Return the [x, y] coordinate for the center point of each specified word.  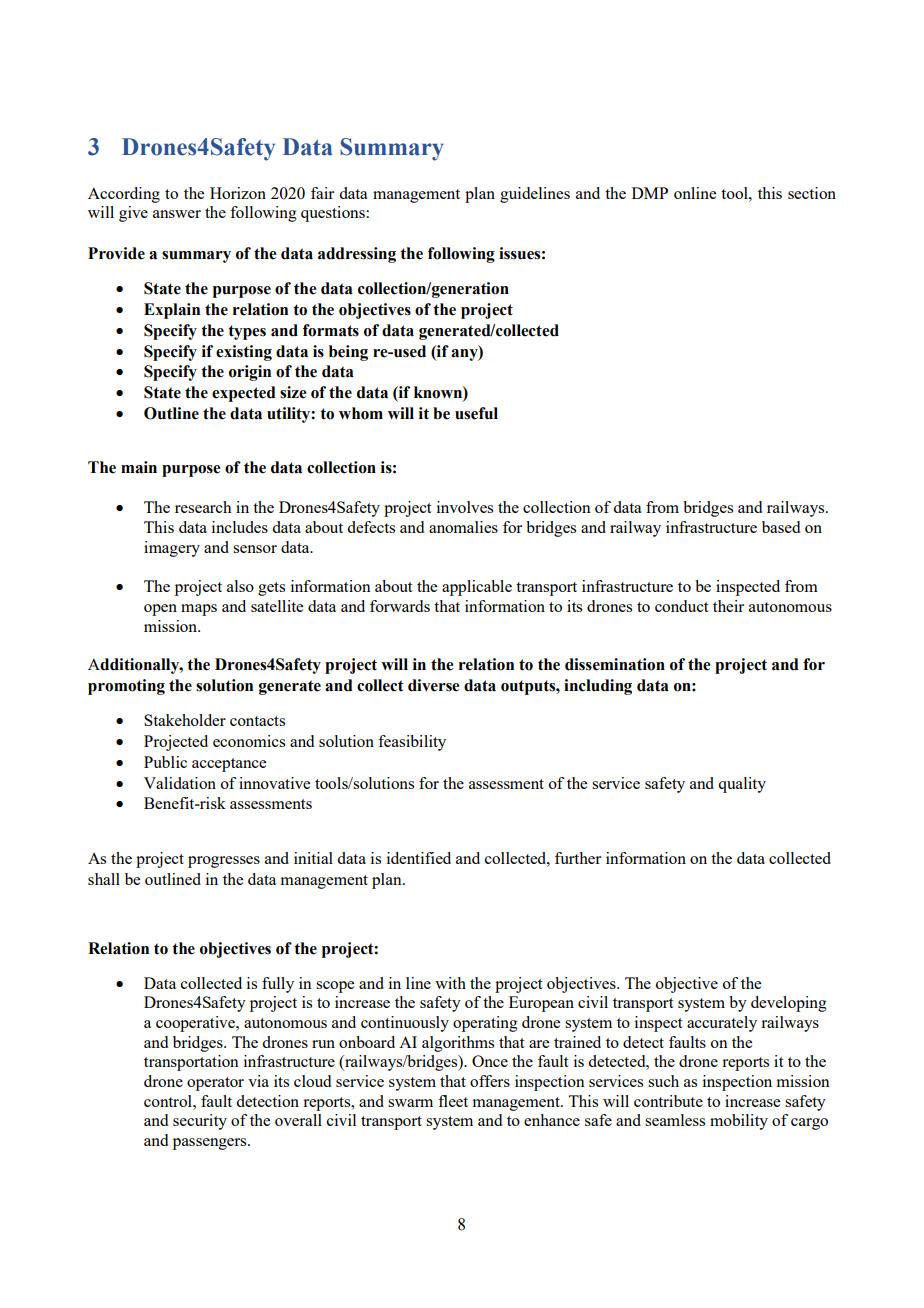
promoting [126, 687]
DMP [650, 193]
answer [177, 214]
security [200, 1122]
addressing [357, 255]
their [728, 606]
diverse [433, 685]
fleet [453, 1101]
